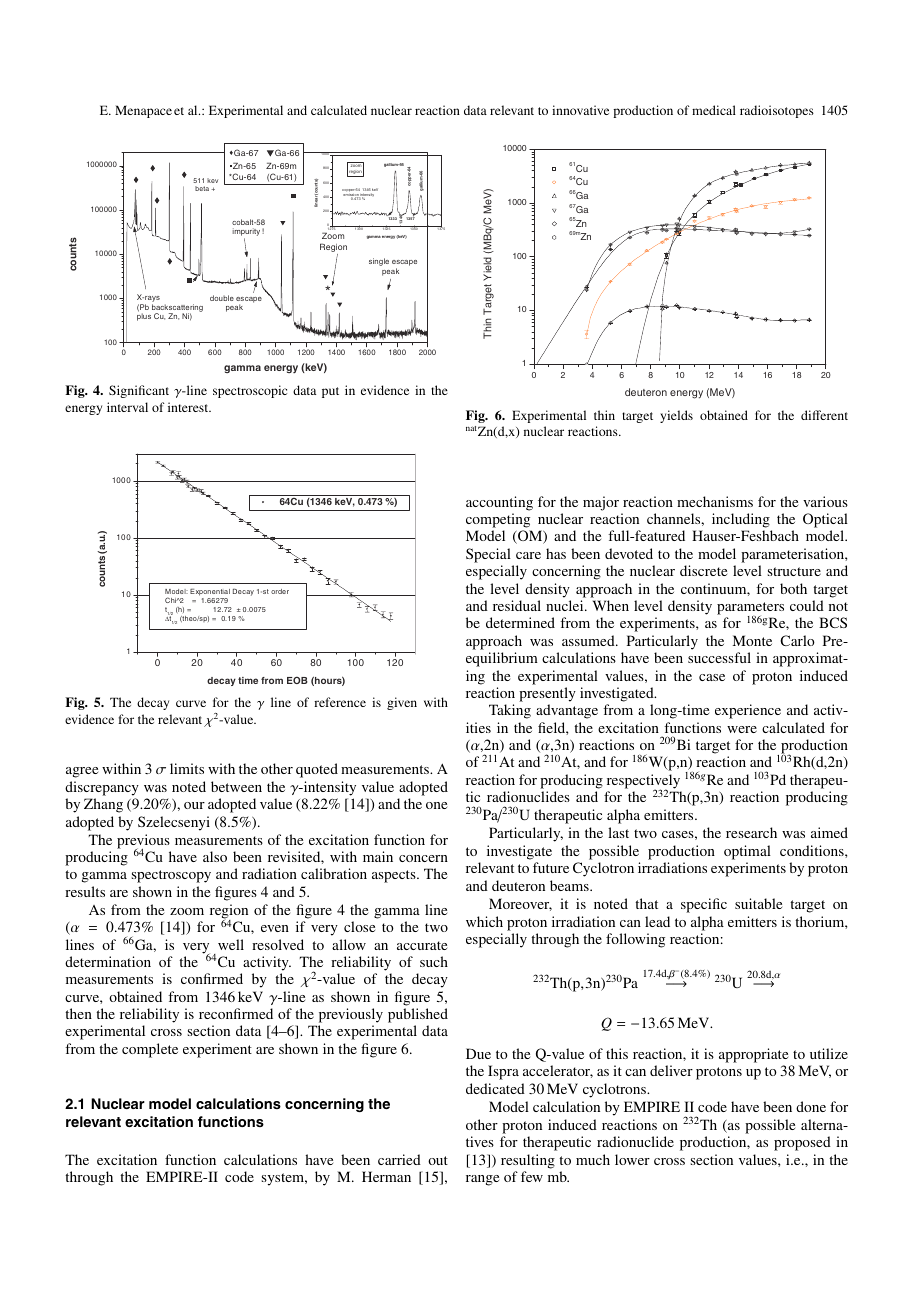 Image resolution: width=924 pixels, height=1308 pixels. What do you see at coordinates (676, 416) in the document?
I see `yields` at bounding box center [676, 416].
